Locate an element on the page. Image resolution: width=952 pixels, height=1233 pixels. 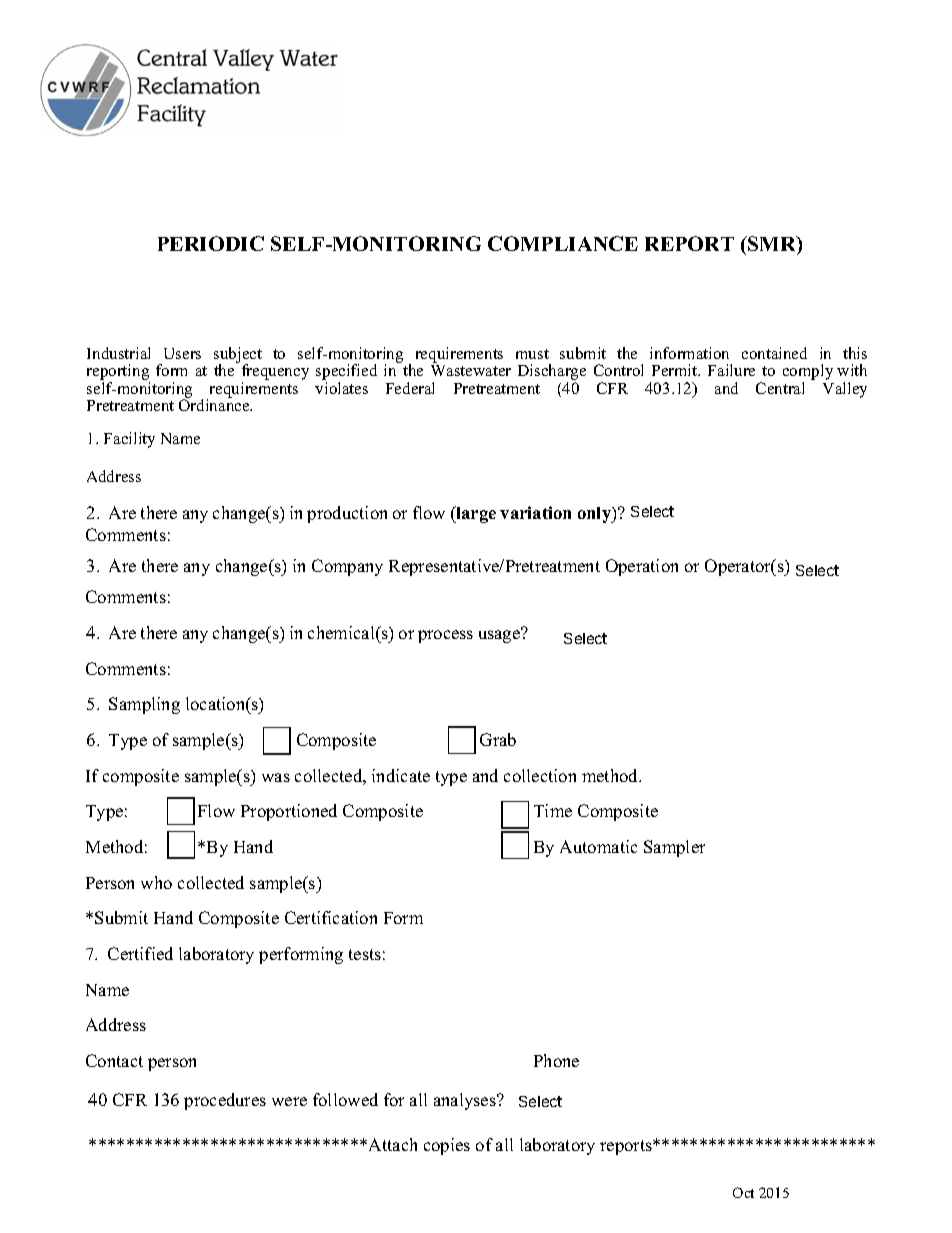
Sampling is located at coordinates (144, 705).
